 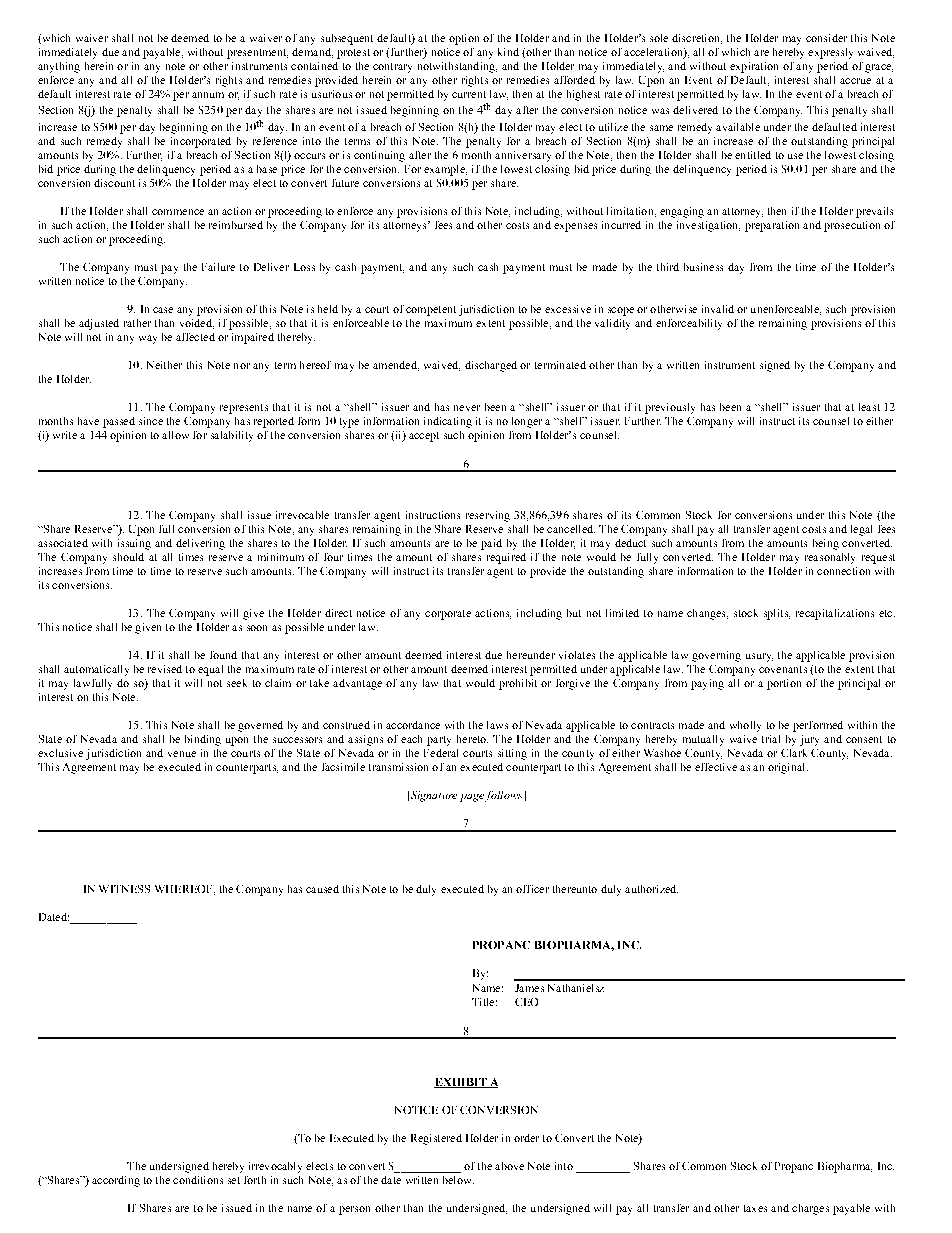 I want to click on splits, so click(x=777, y=614).
